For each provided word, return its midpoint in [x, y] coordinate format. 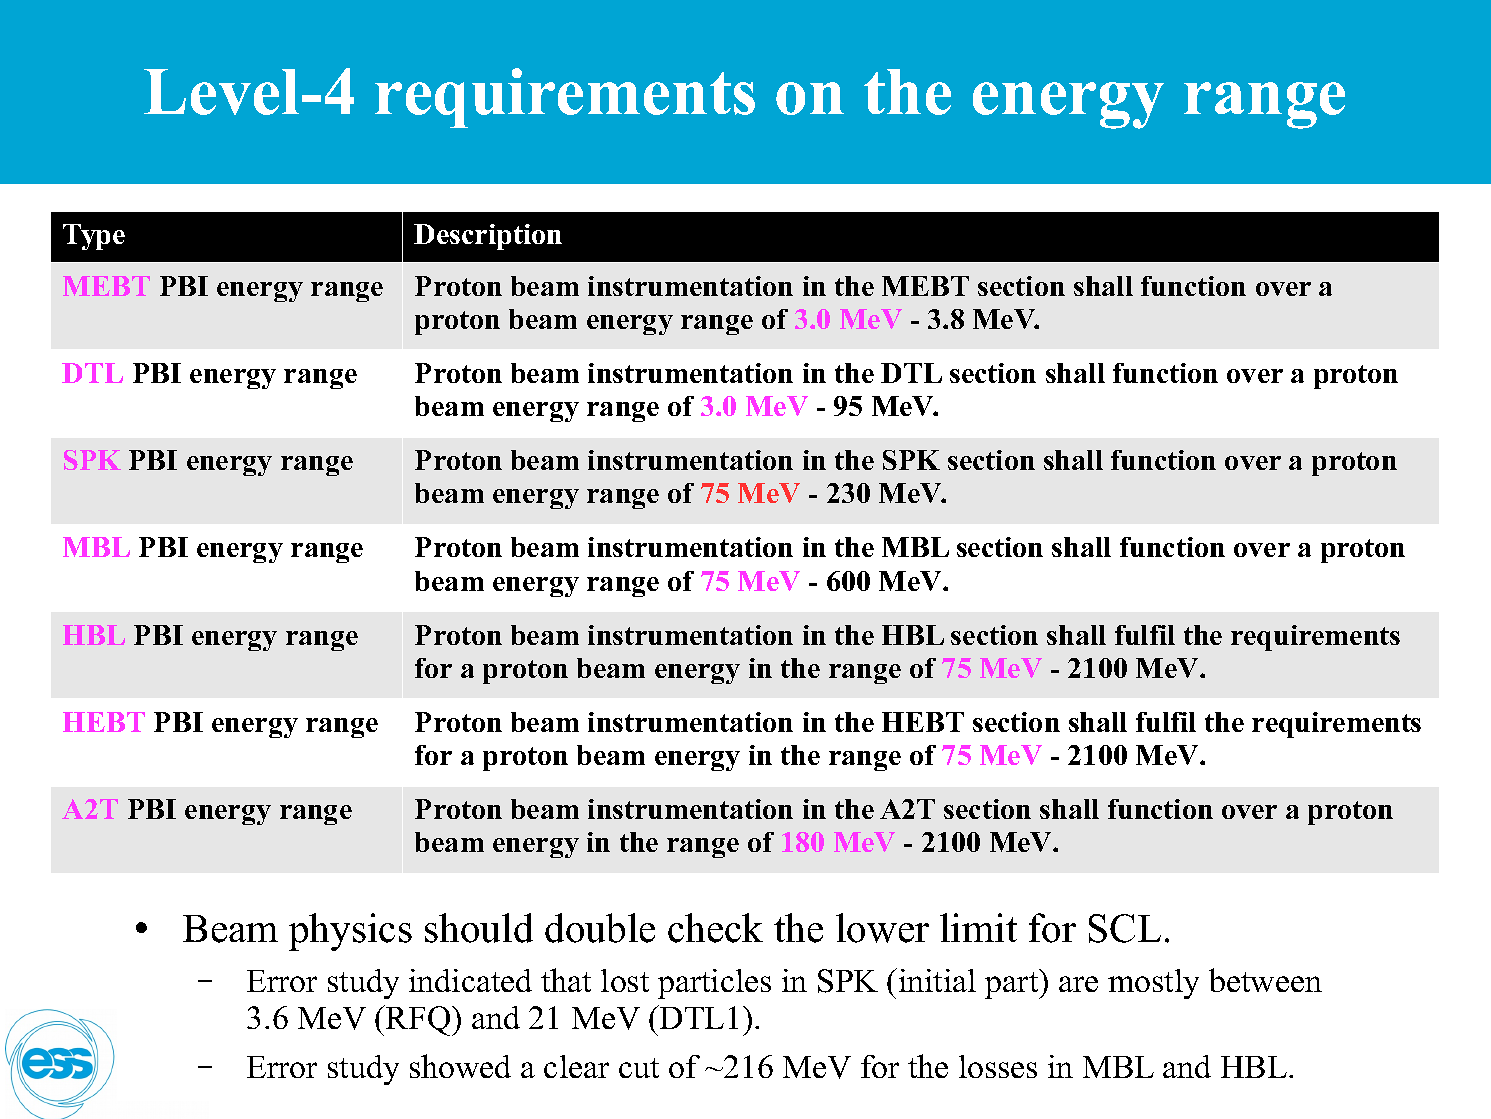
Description [488, 237]
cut [639, 1068]
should [479, 928]
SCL [1125, 928]
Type [94, 237]
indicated [470, 980]
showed [460, 1066]
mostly [1153, 984]
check [715, 928]
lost [625, 980]
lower [882, 928]
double [600, 928]
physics [350, 932]
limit [978, 927]
